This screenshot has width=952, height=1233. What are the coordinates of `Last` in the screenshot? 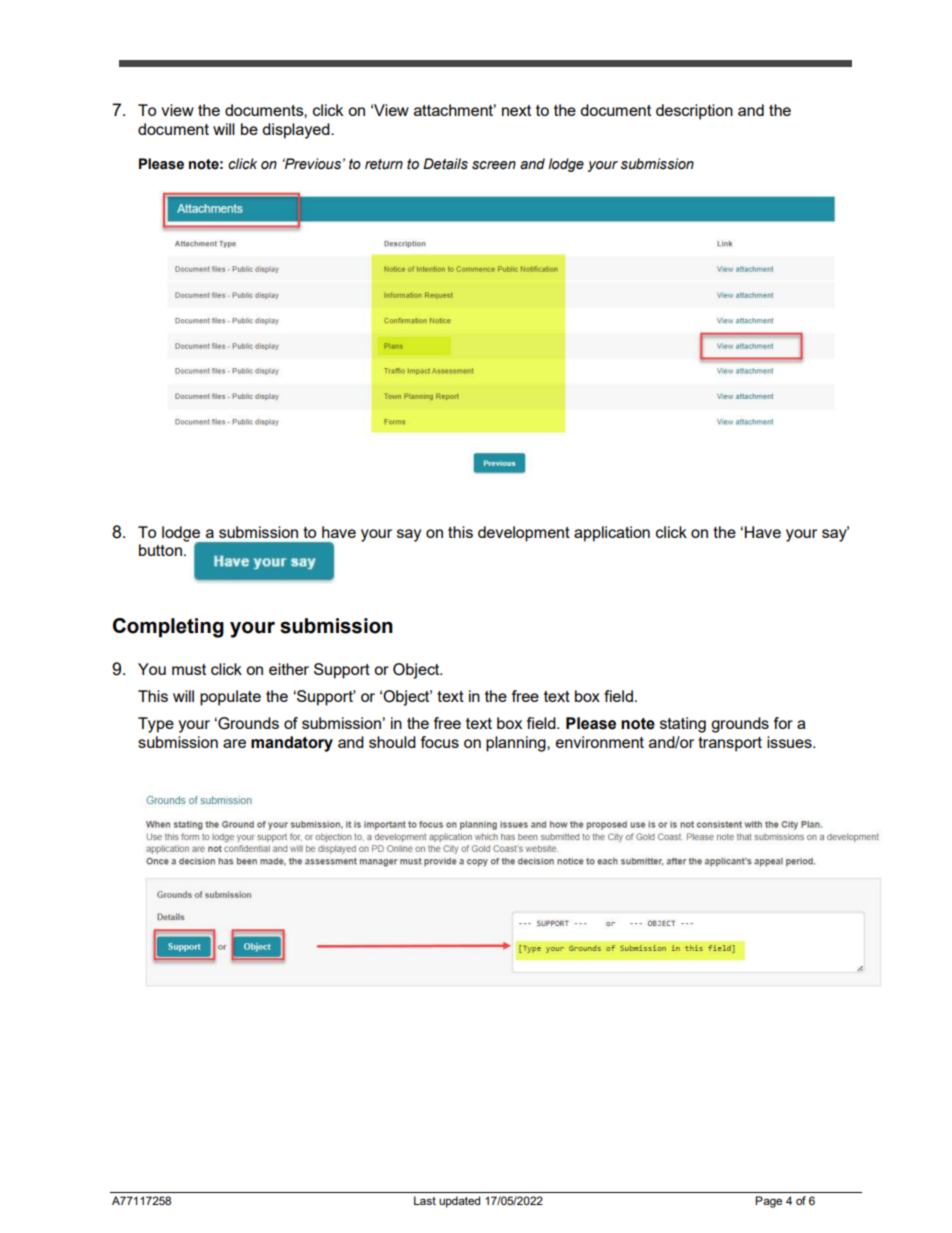 It's located at (425, 1200).
